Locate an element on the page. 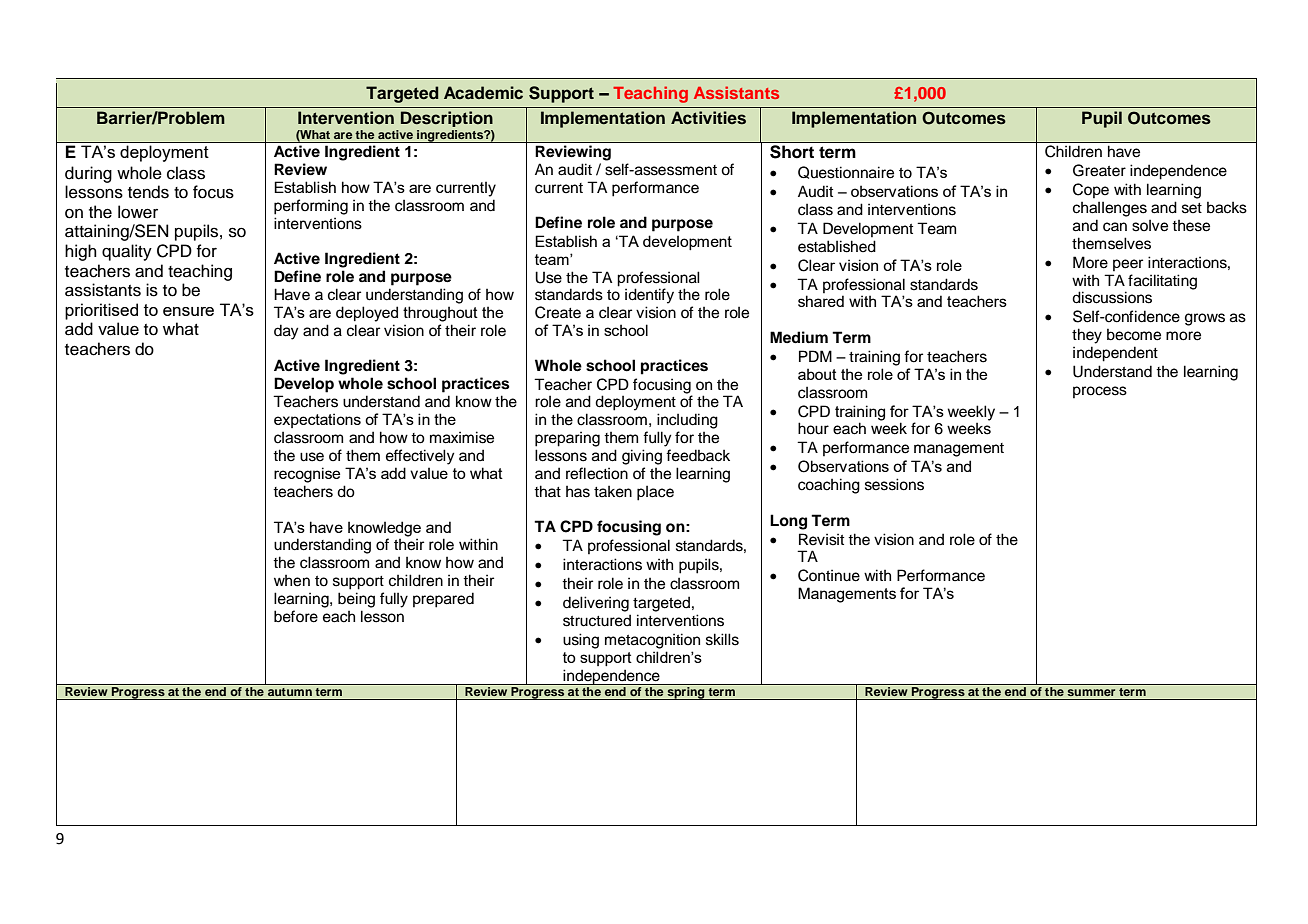 The width and height of the image is (1308, 924). Create is located at coordinates (558, 312).
